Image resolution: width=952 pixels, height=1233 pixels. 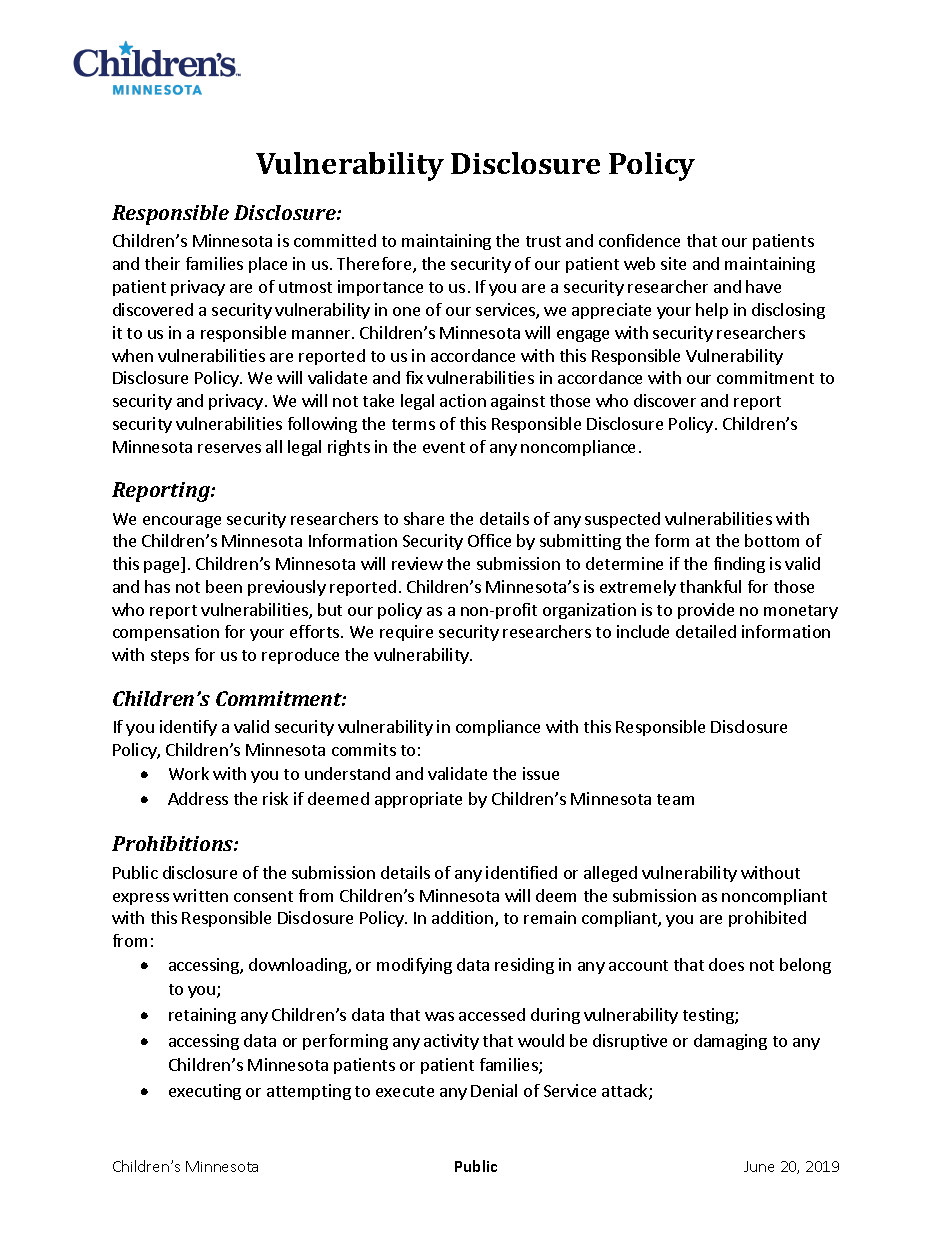 What do you see at coordinates (205, 1092) in the screenshot?
I see `executing` at bounding box center [205, 1092].
